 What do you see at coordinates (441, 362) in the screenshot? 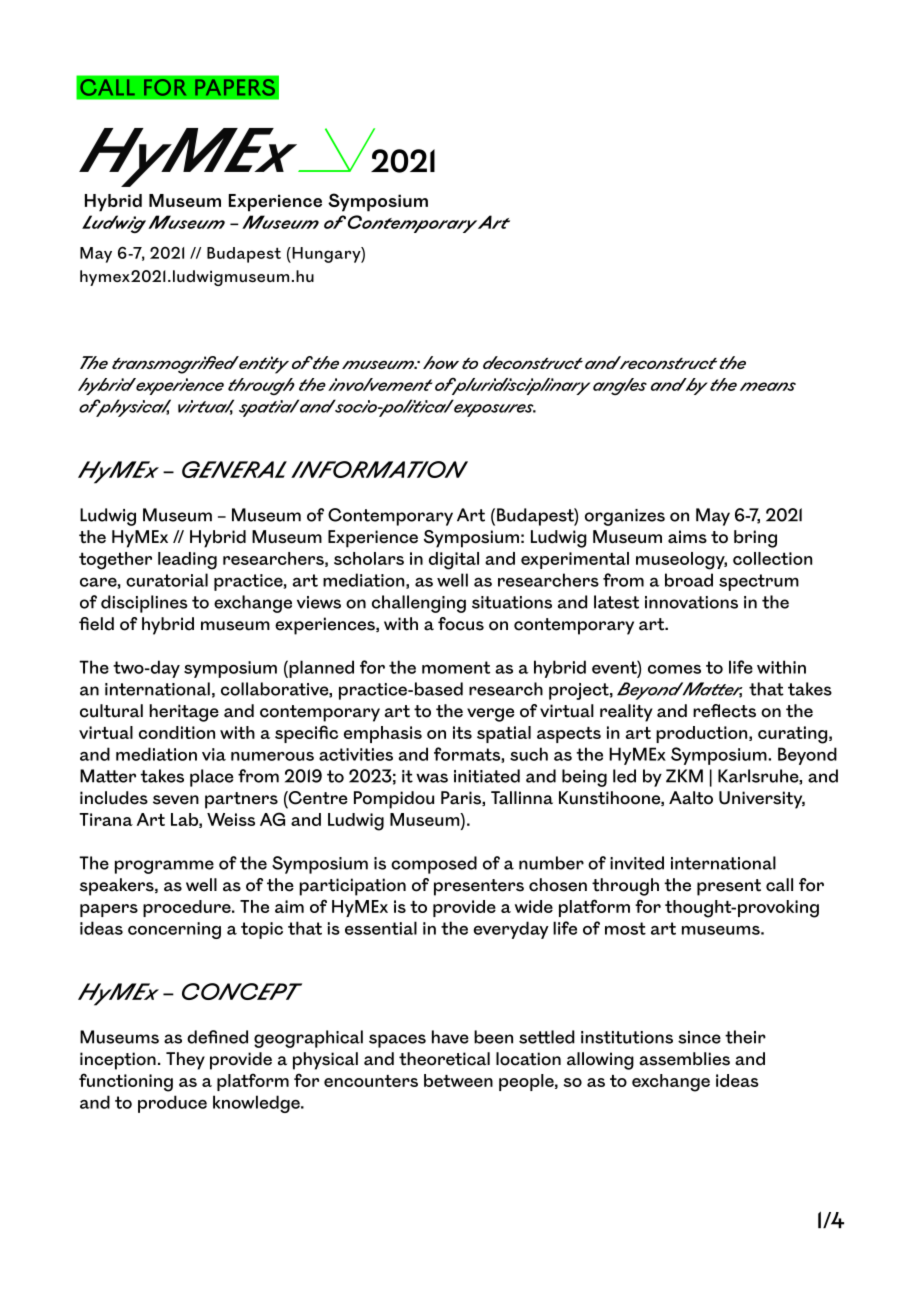
I see `how` at bounding box center [441, 362].
